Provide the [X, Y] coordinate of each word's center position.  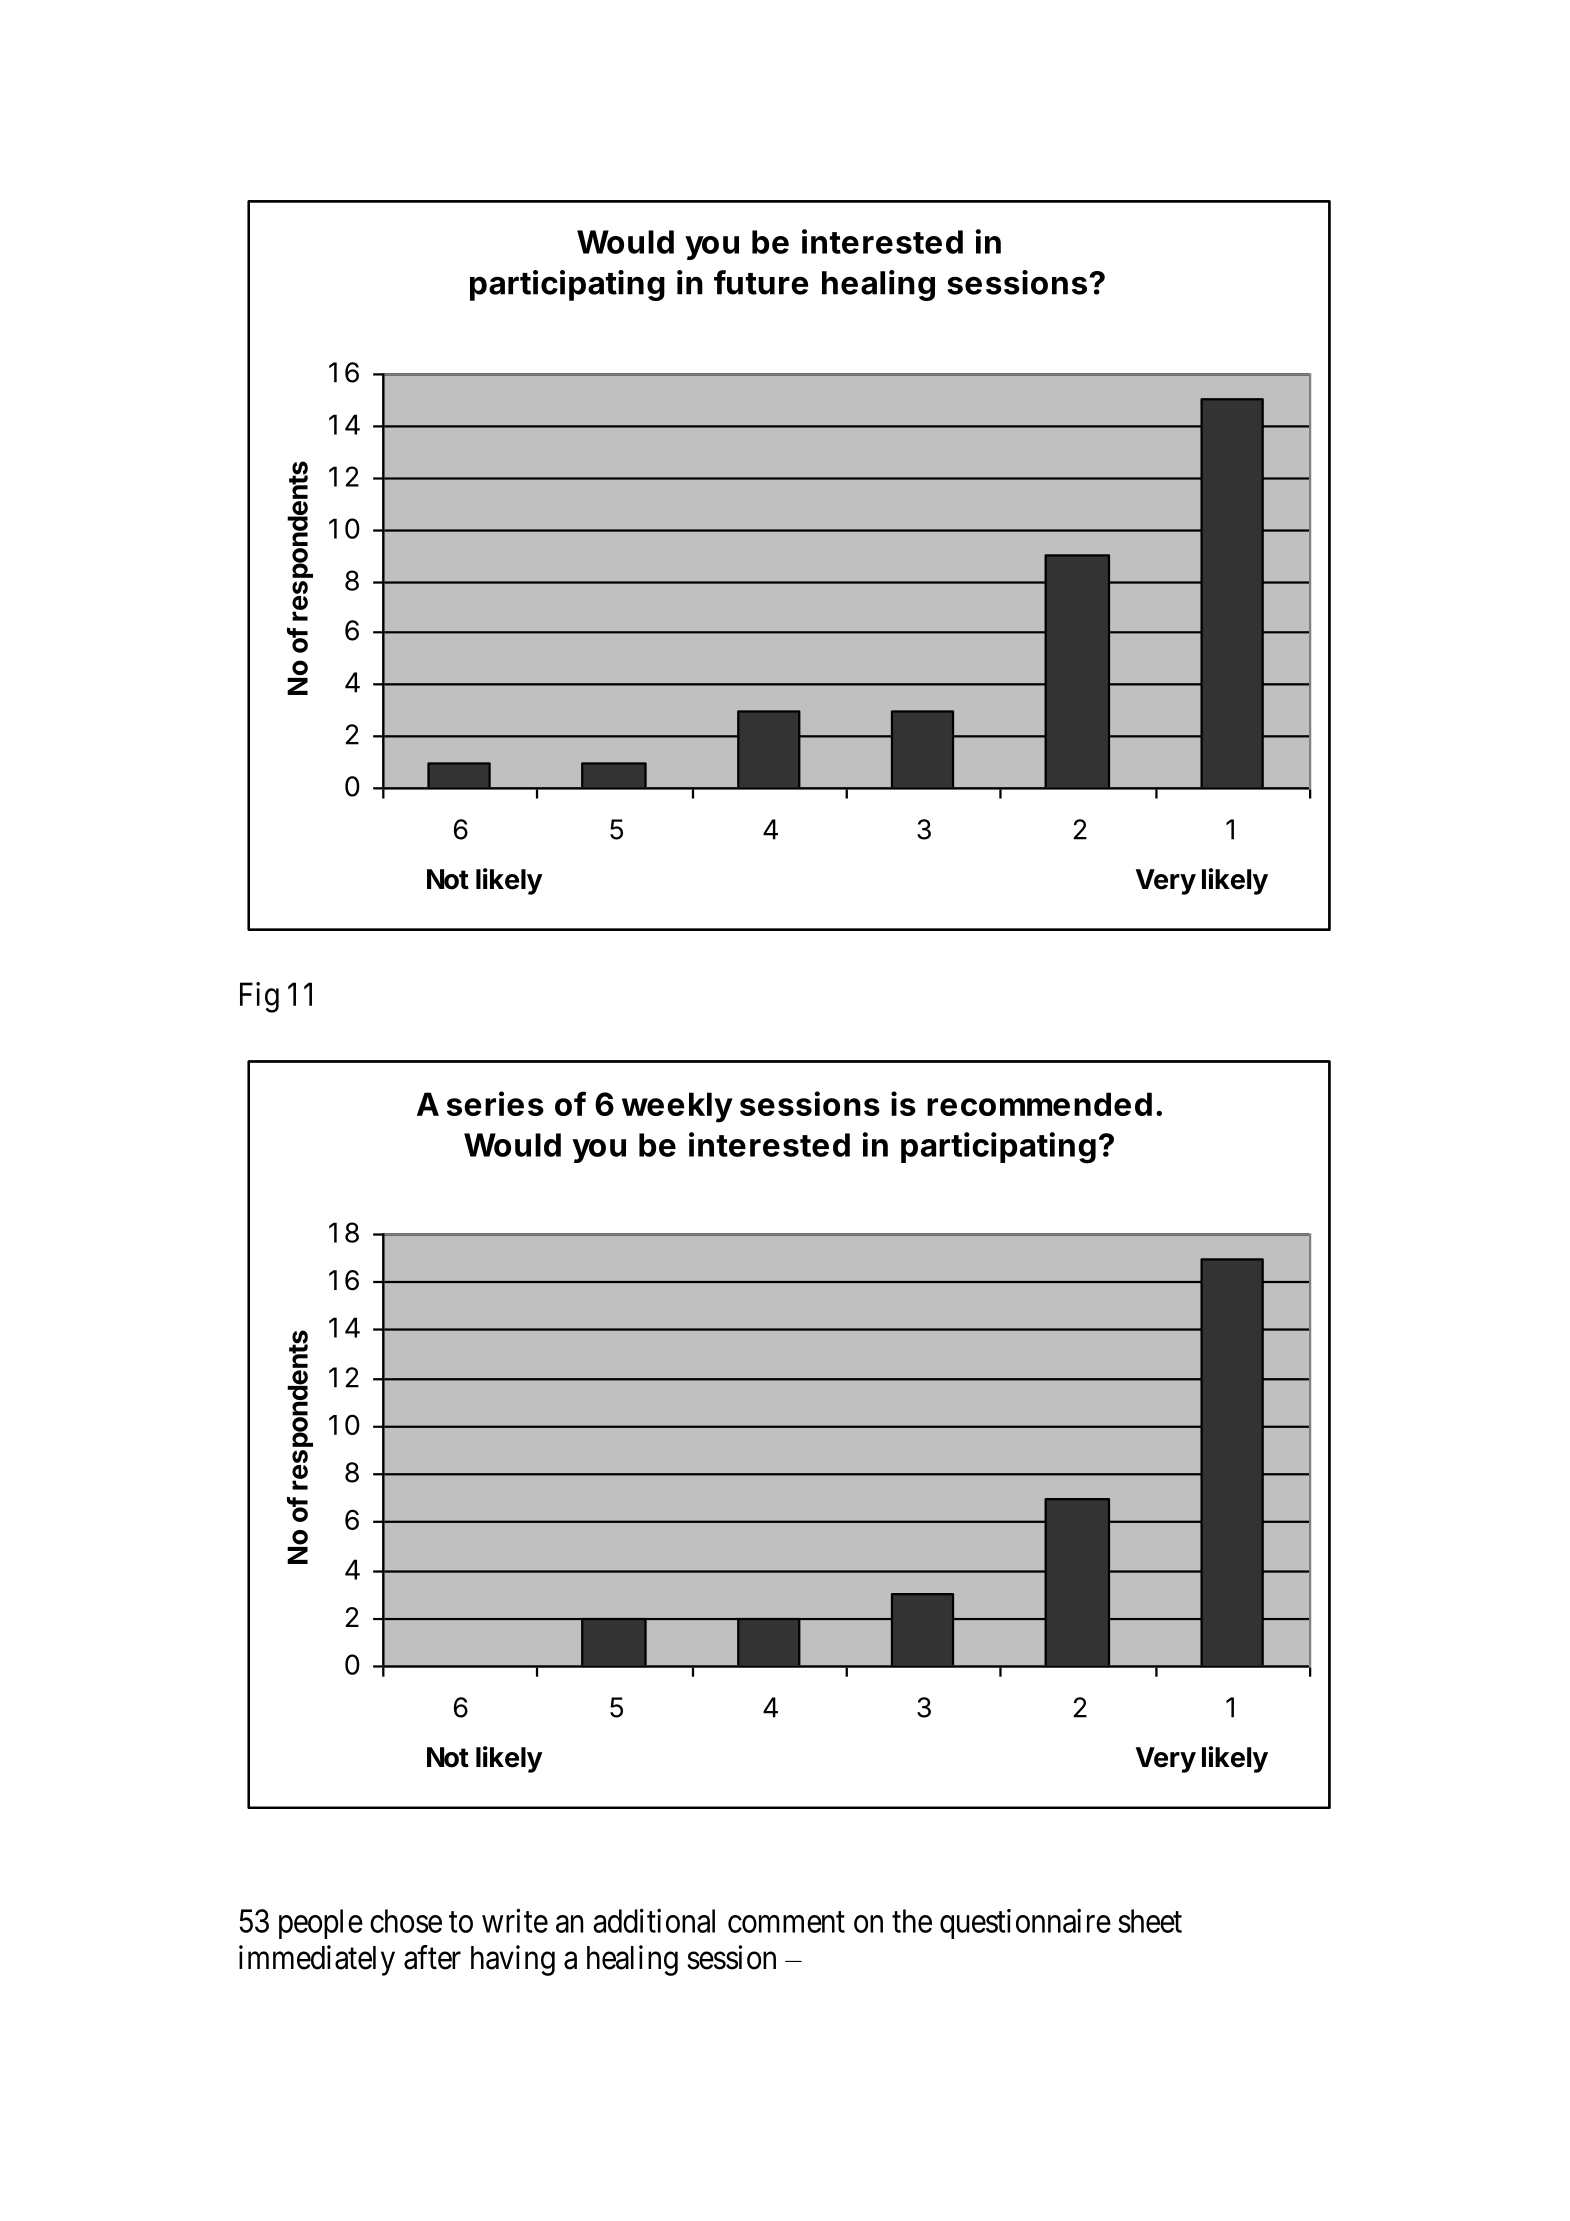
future [761, 282]
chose [406, 1921]
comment [786, 1922]
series [495, 1103]
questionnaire [1025, 1924]
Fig [259, 997]
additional [654, 1921]
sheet [1150, 1921]
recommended [1039, 1104]
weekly [677, 1107]
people [321, 1924]
